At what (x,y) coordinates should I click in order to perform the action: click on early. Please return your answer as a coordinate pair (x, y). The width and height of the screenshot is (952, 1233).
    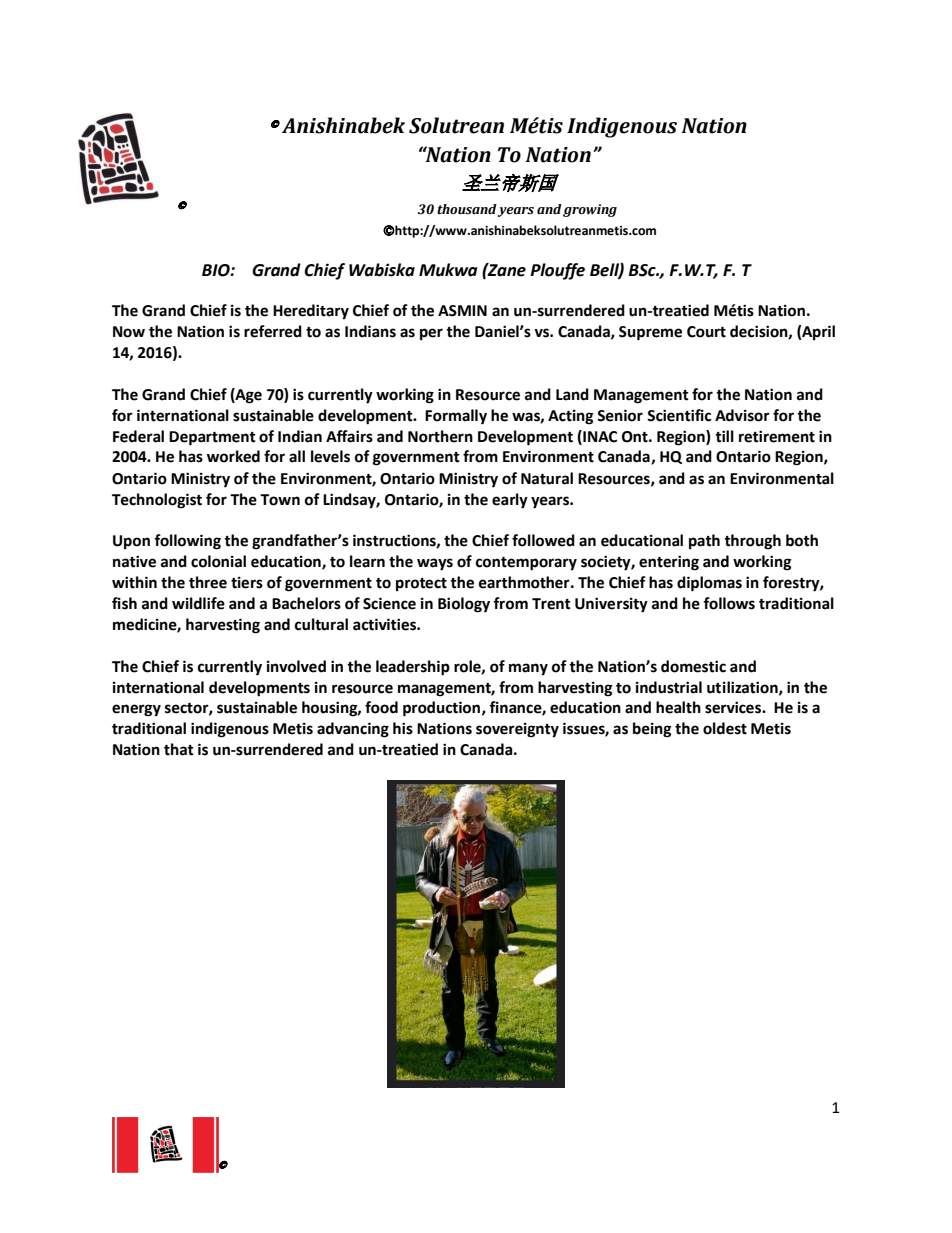
    Looking at the image, I should click on (510, 501).
